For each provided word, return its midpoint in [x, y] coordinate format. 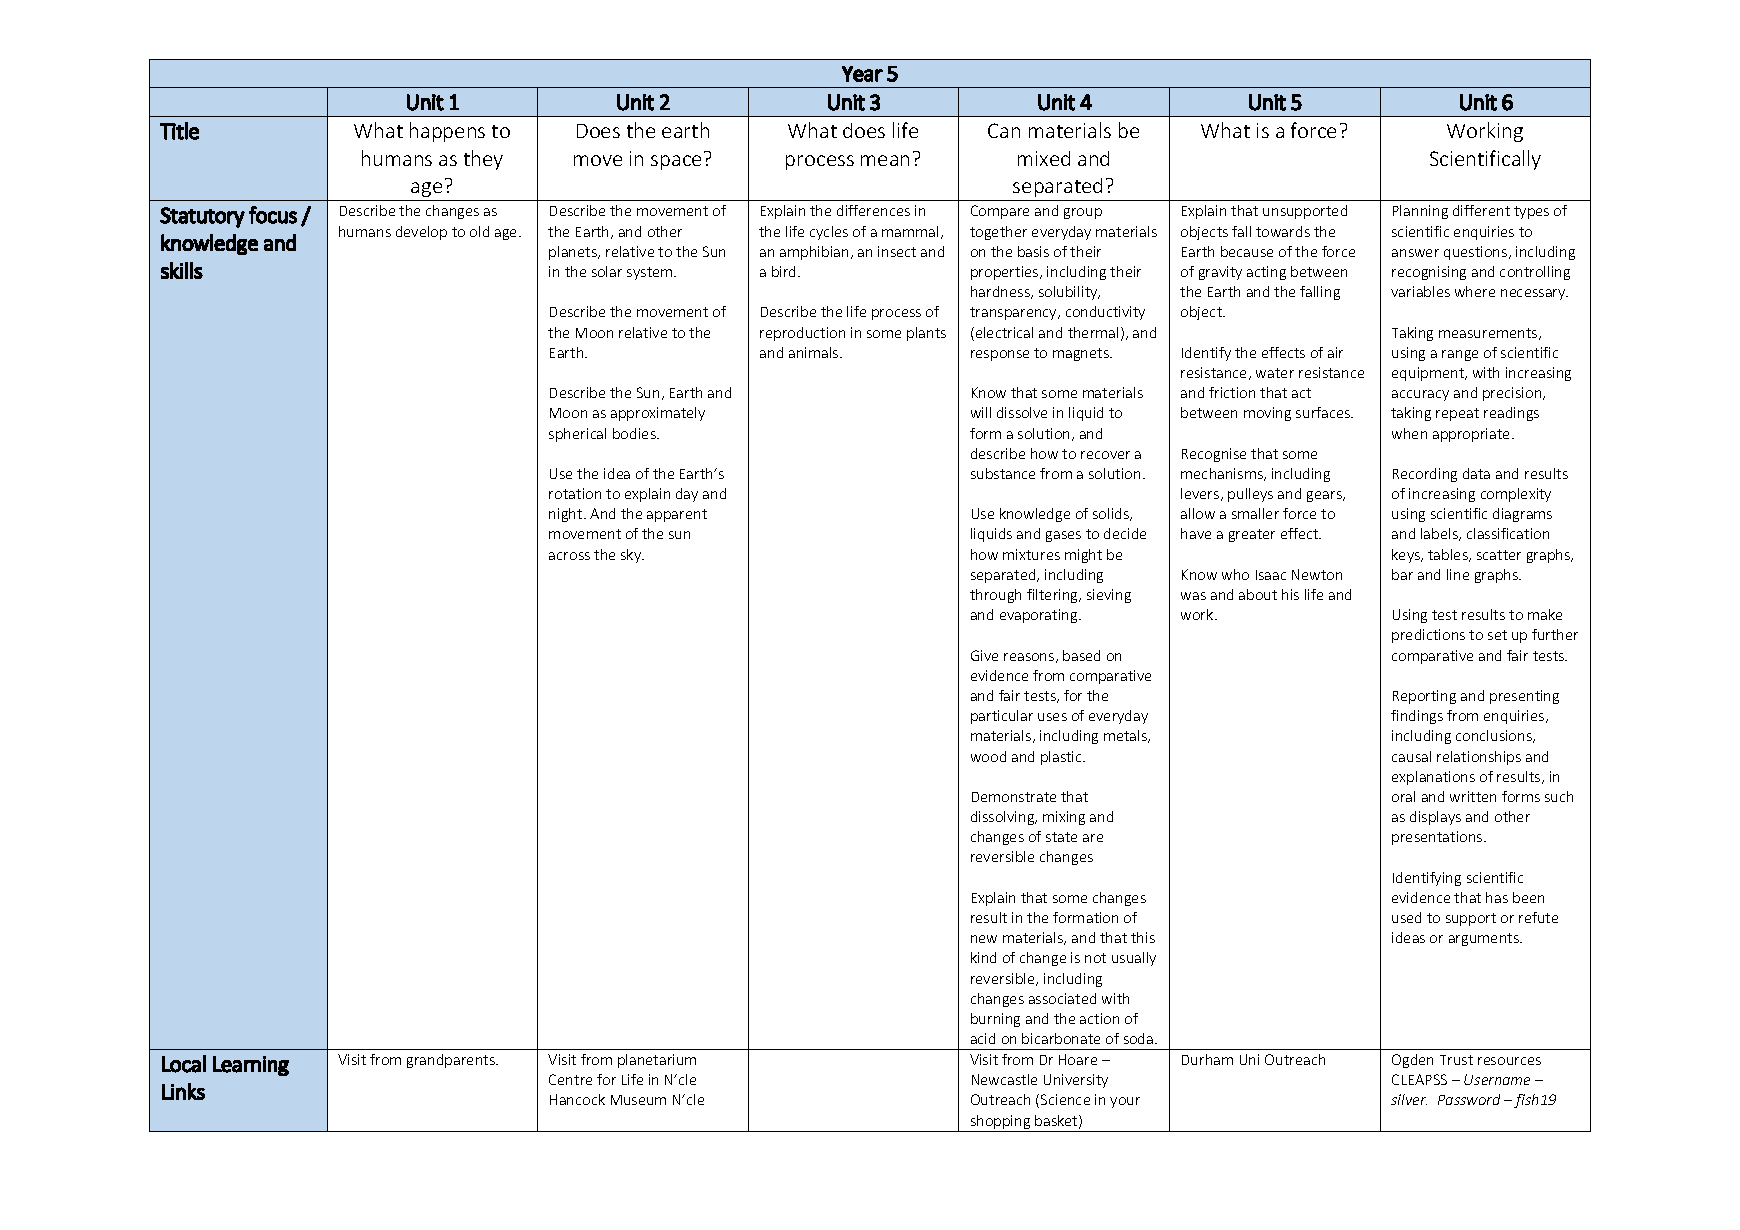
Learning [251, 1066]
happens [447, 132]
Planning [1420, 212]
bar [1402, 574]
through [995, 596]
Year [862, 74]
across [569, 556]
